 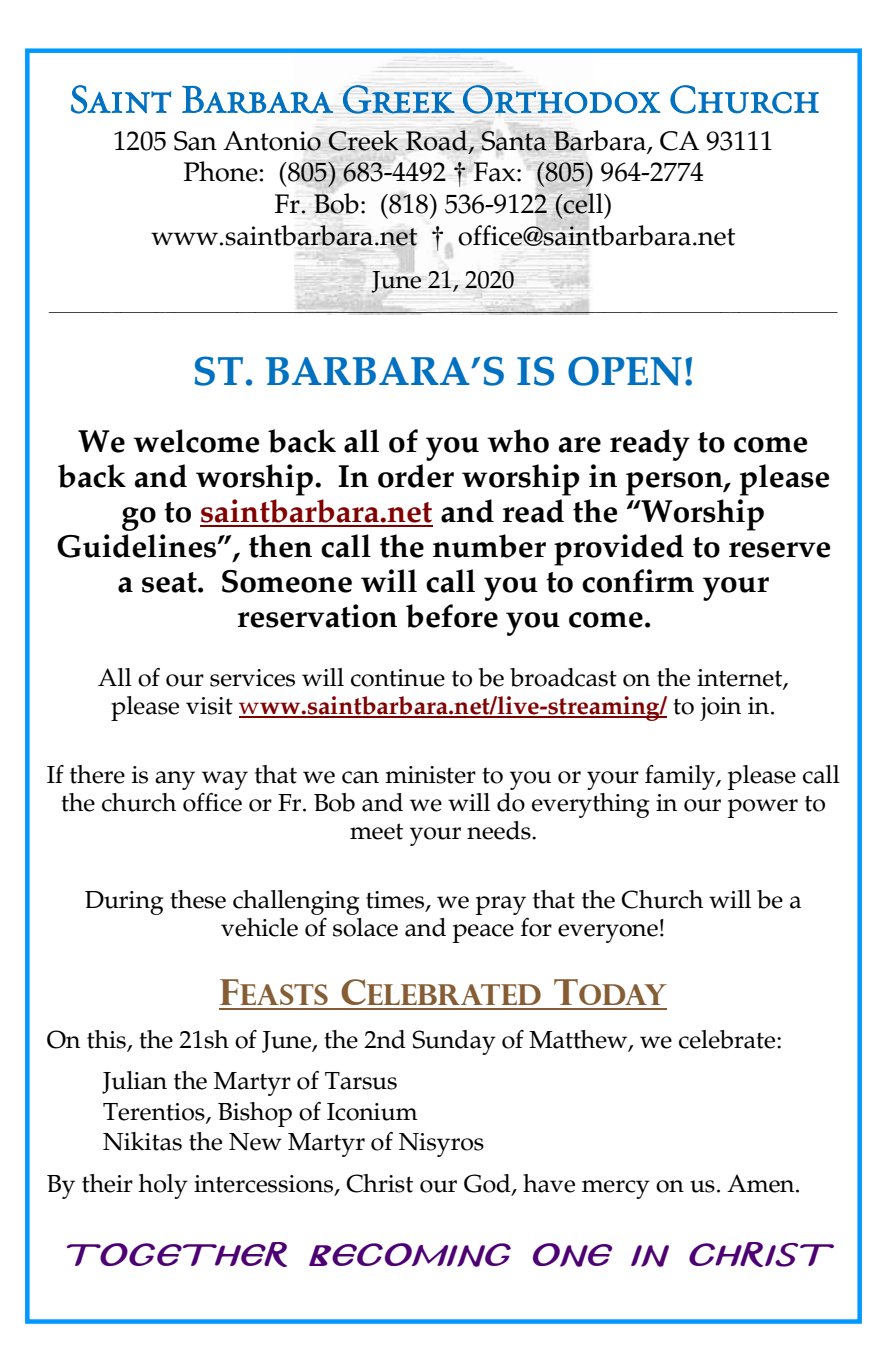 What do you see at coordinates (163, 1186) in the document?
I see `holy` at bounding box center [163, 1186].
